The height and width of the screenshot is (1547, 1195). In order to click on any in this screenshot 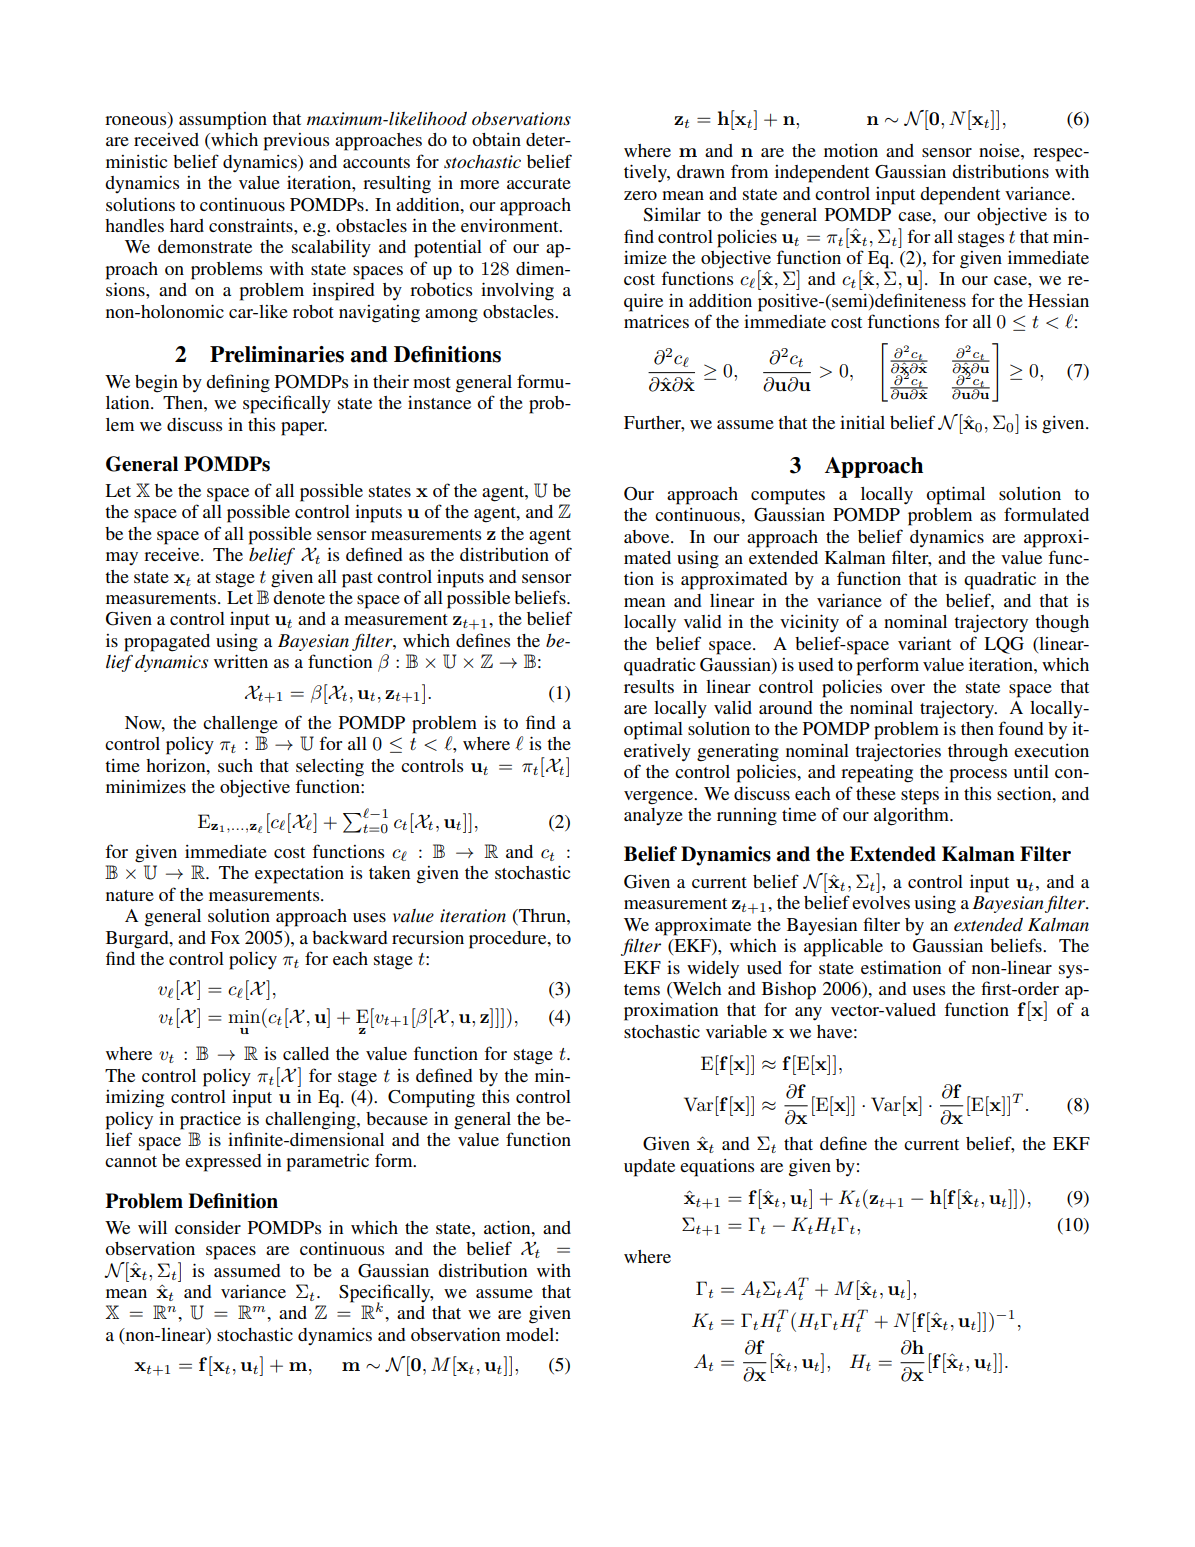, I will do `click(808, 1014)`.
